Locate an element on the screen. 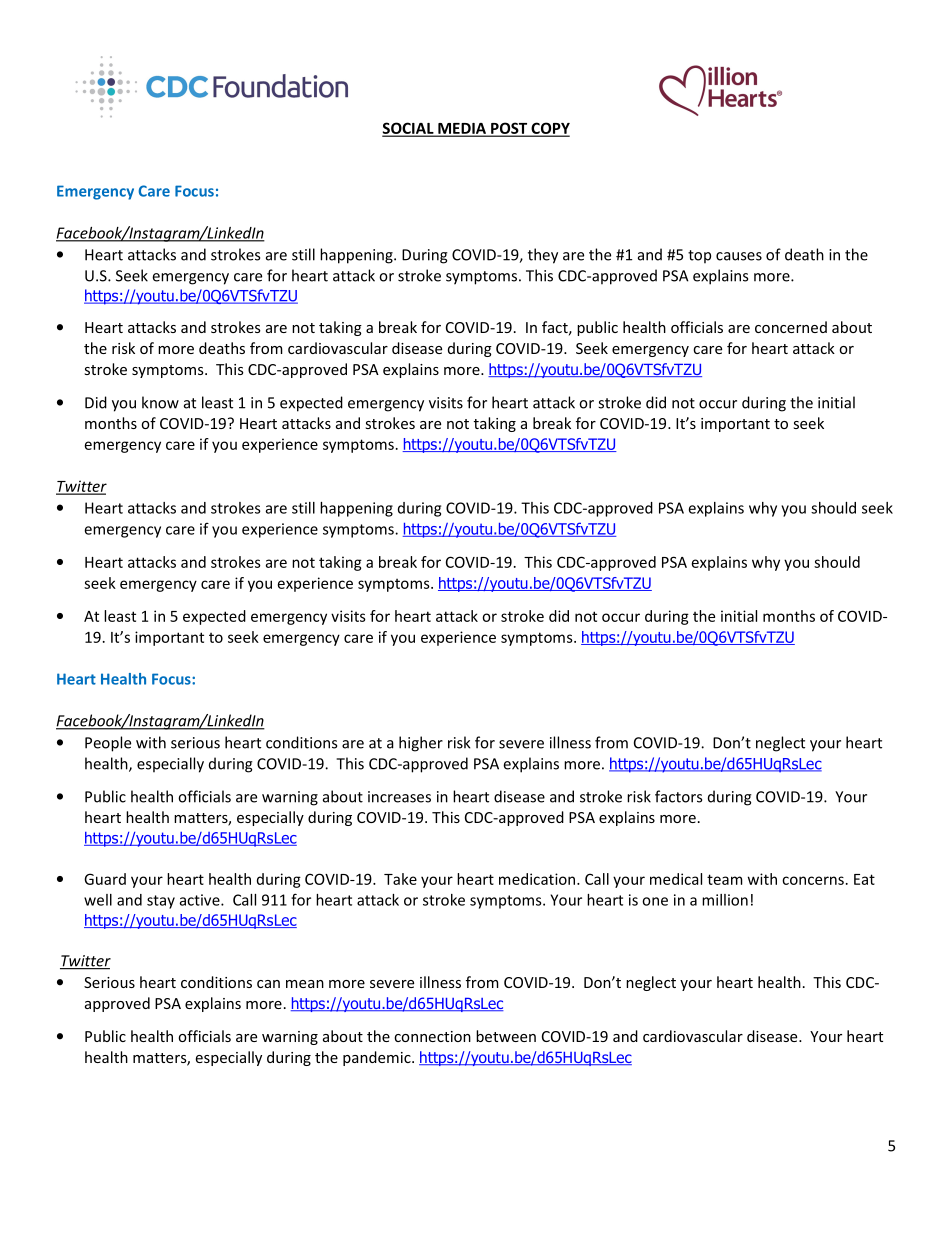  SOCIAL is located at coordinates (409, 129).
